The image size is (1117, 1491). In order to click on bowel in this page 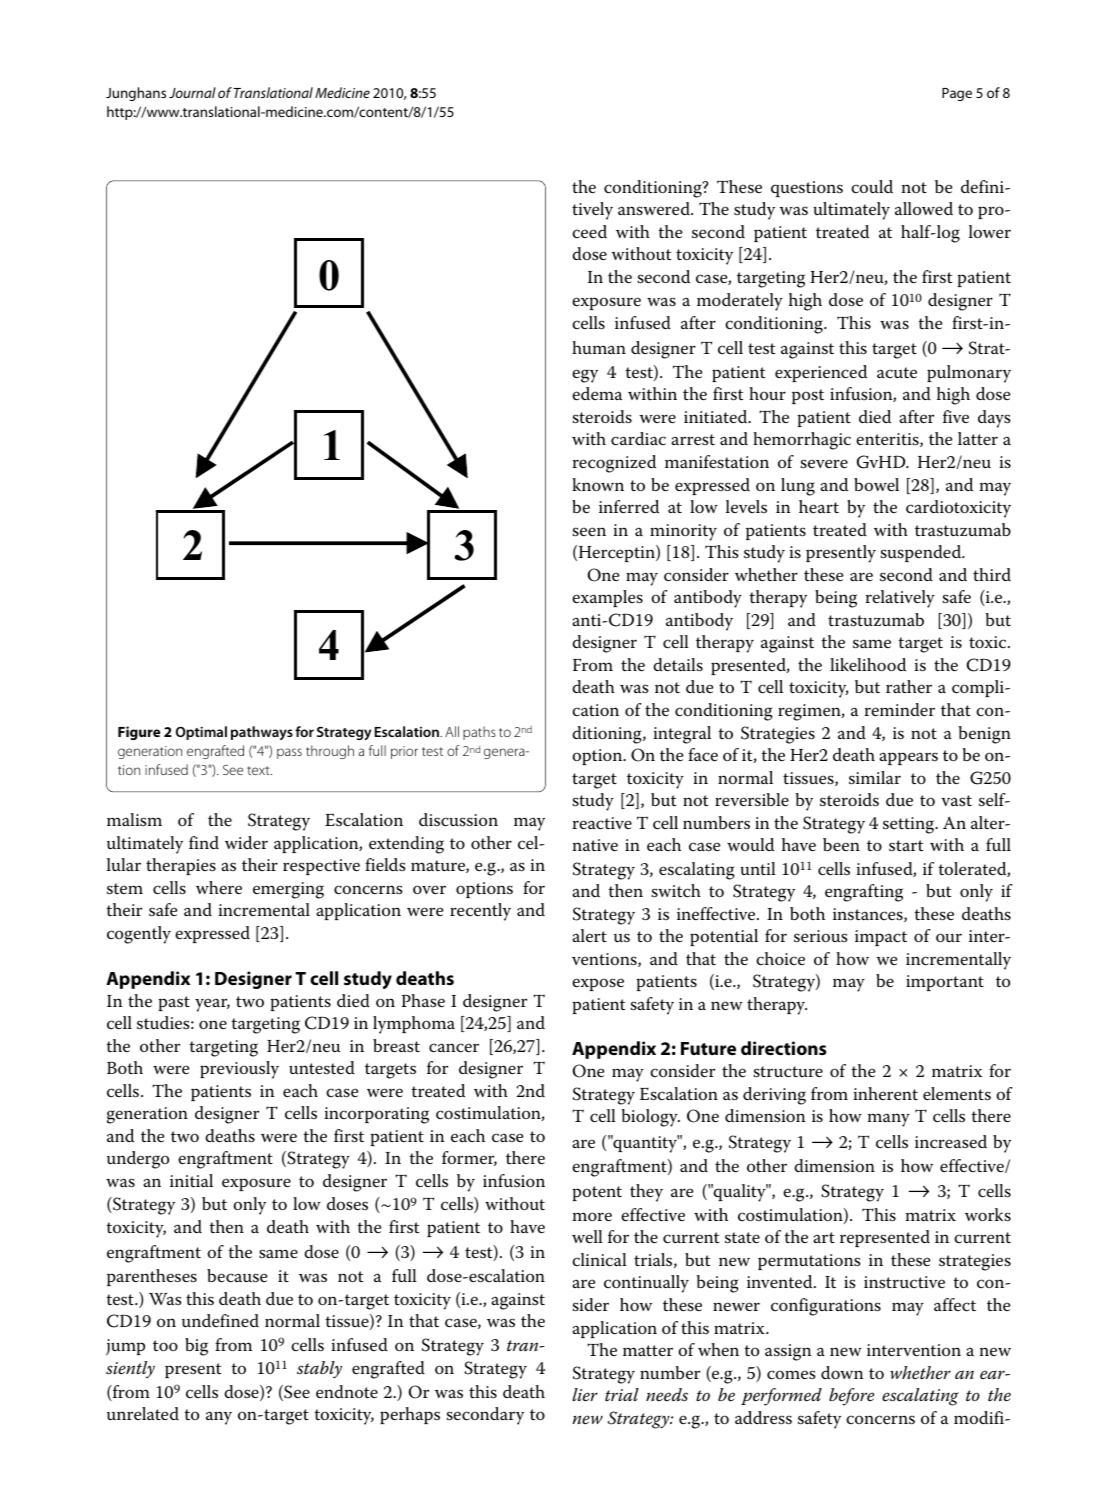, I will do `click(876, 485)`.
